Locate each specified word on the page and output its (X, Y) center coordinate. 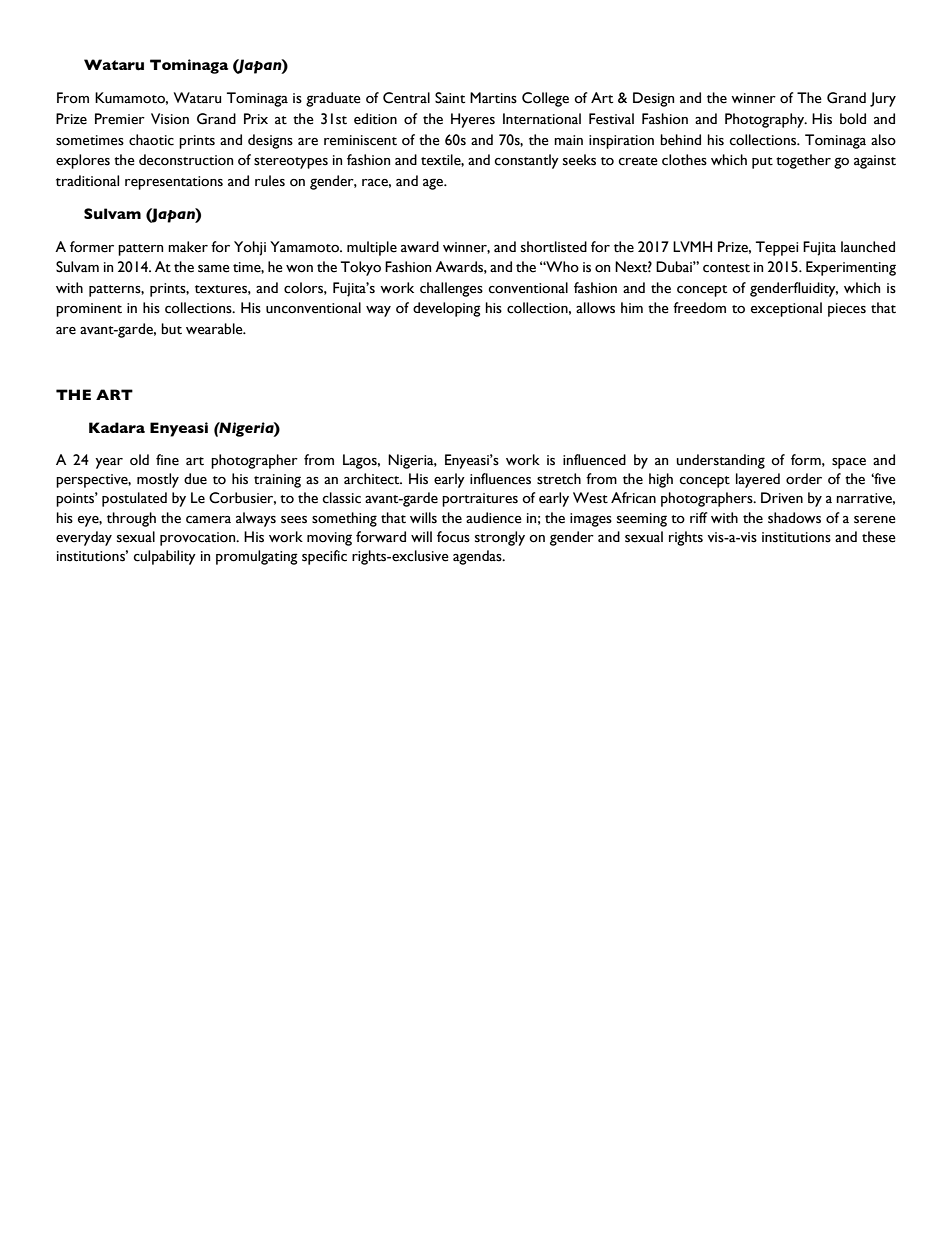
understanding (721, 461)
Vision (170, 119)
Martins (493, 98)
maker (188, 247)
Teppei (777, 248)
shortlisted (554, 247)
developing (447, 309)
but (171, 329)
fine (167, 460)
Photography (766, 120)
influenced (594, 460)
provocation (199, 539)
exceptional (786, 309)
